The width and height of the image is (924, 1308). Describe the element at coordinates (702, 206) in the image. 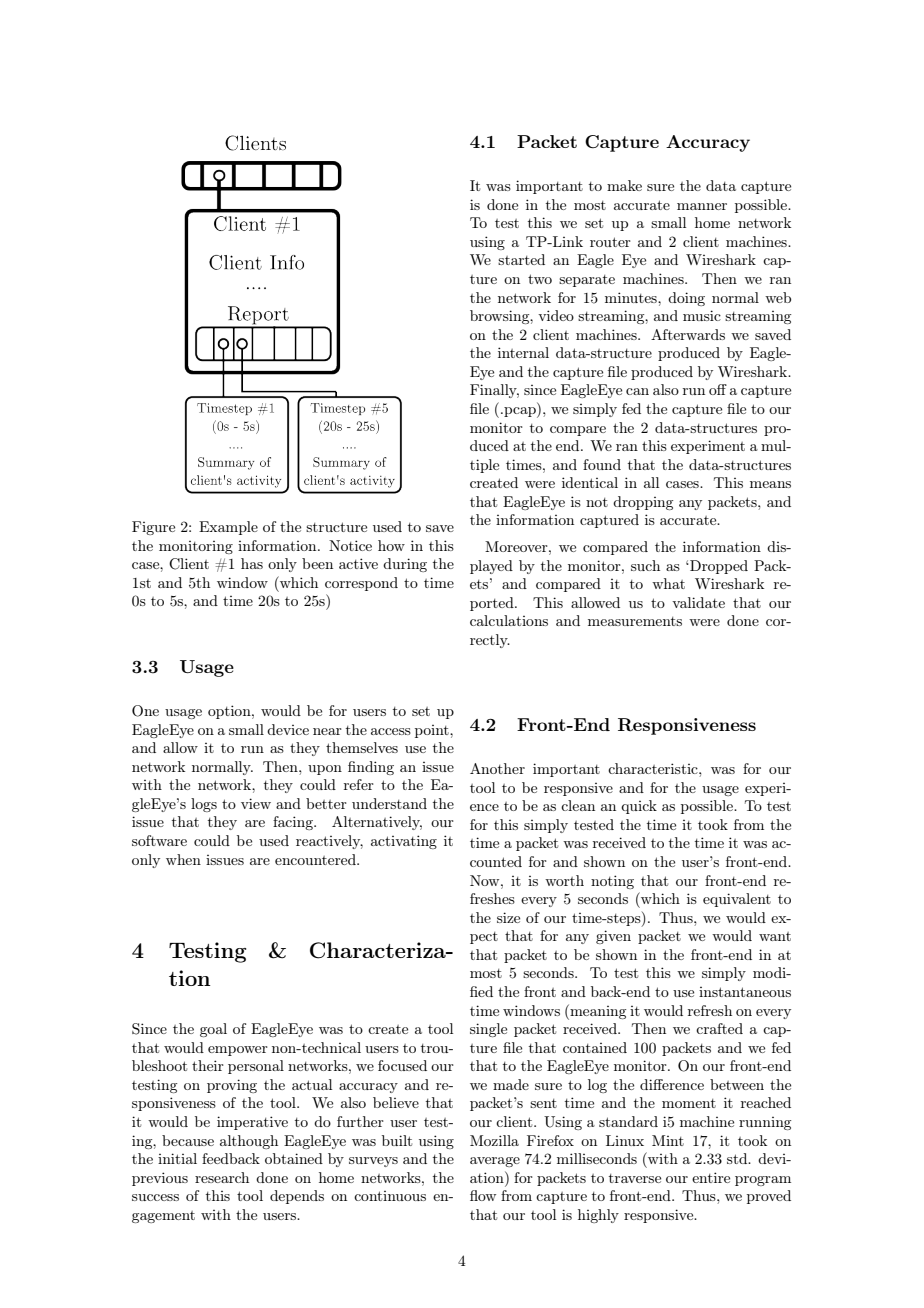

I see `manner` at that location.
